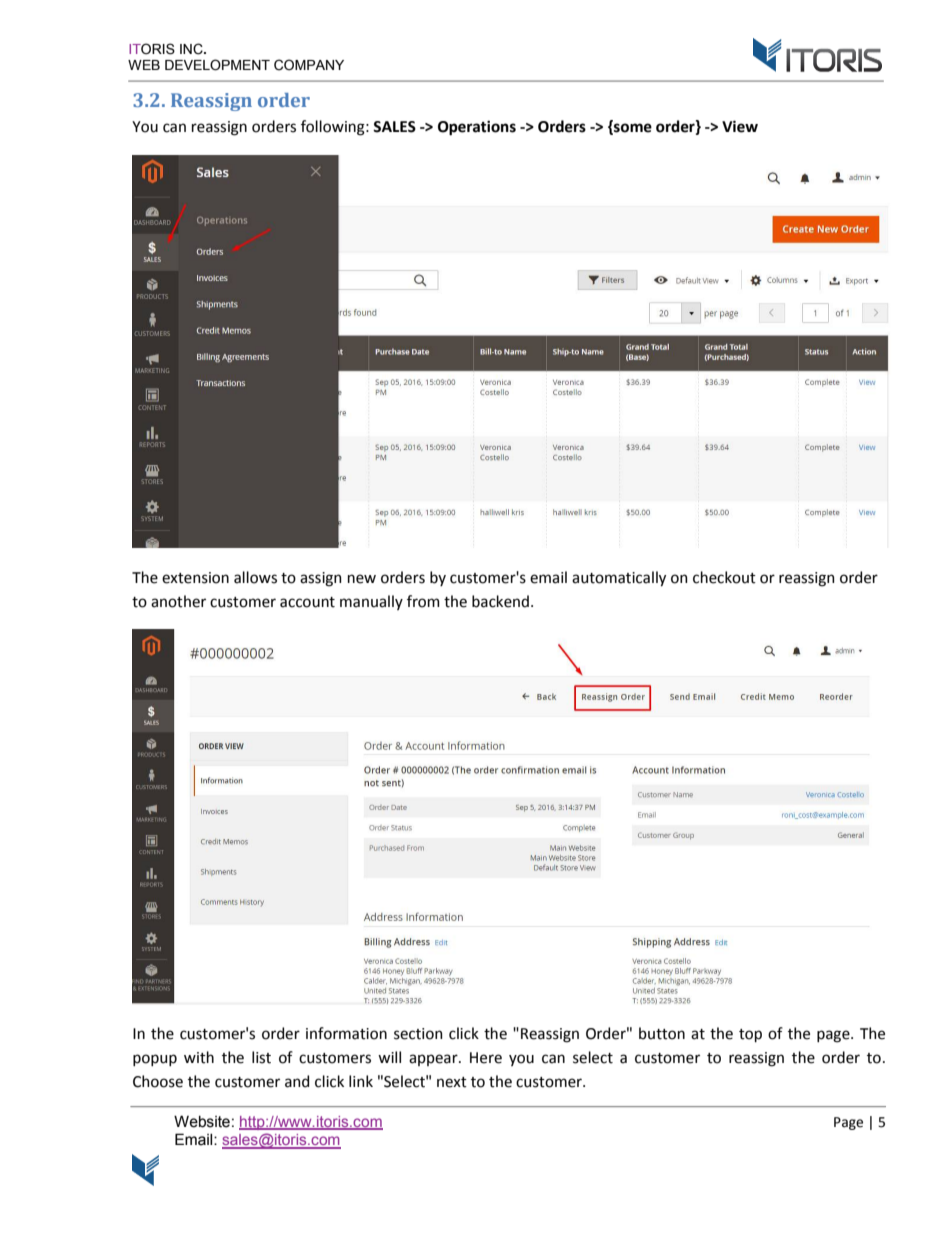 This screenshot has height=1233, width=952. Describe the element at coordinates (255, 577) in the screenshot. I see `allows` at that location.
